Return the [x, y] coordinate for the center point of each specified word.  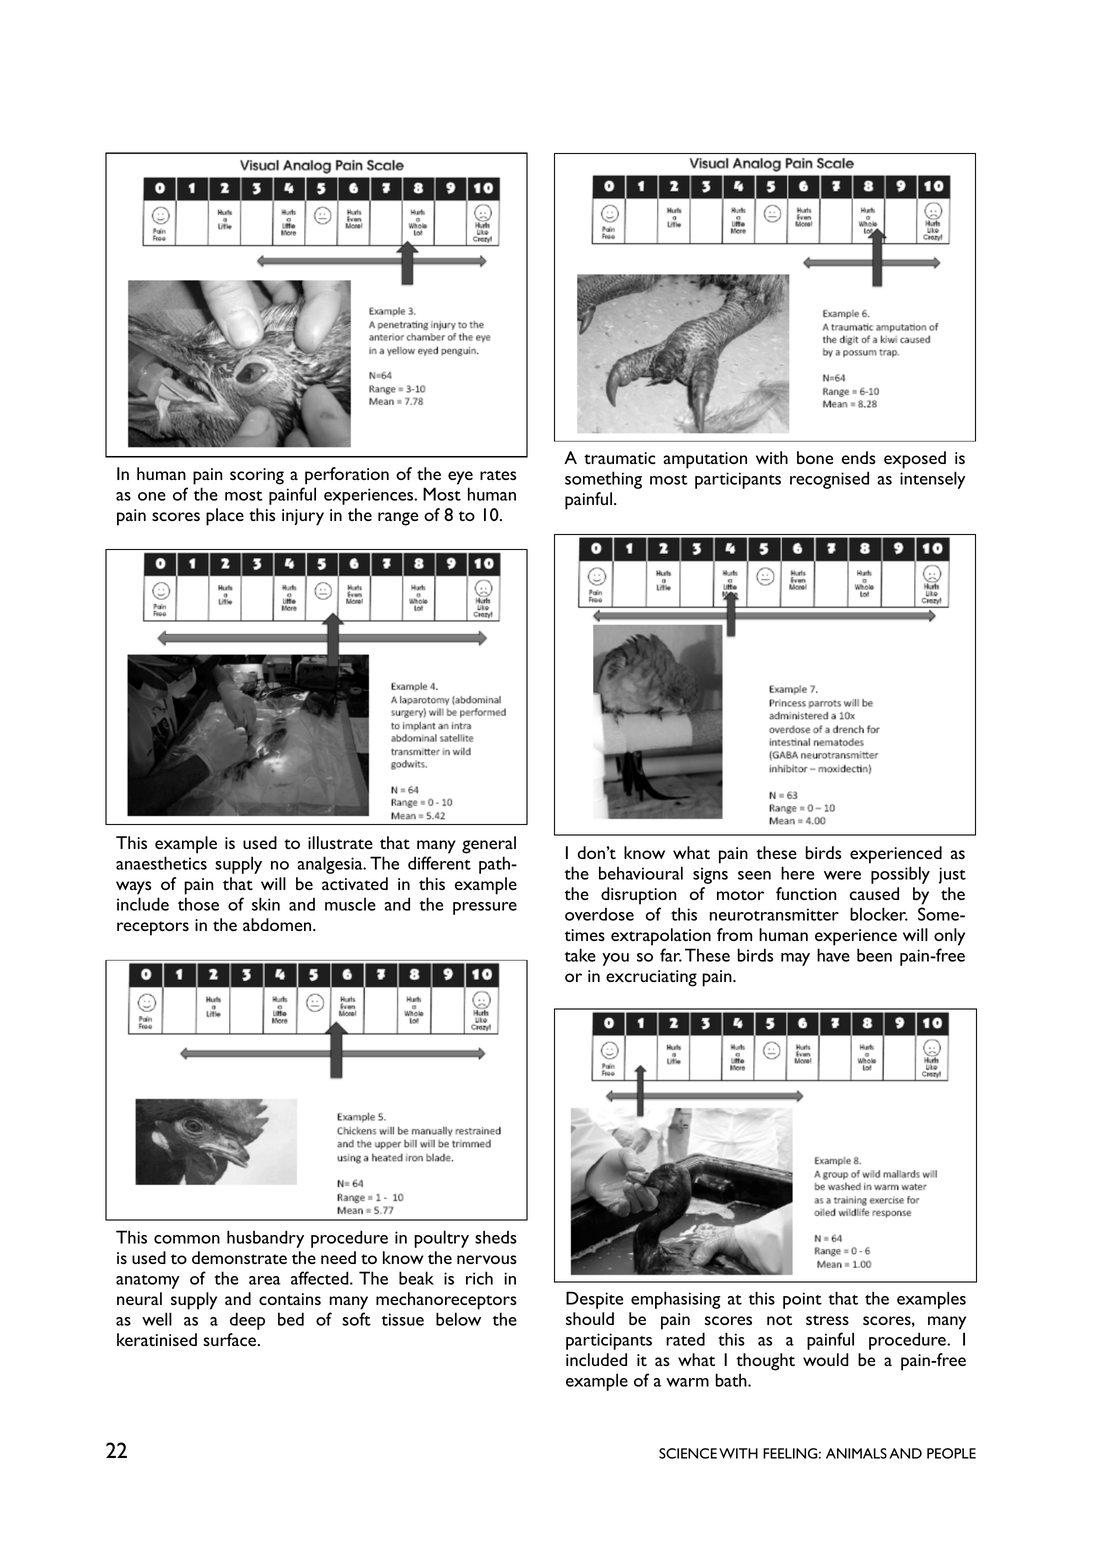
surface [229, 1339]
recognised [829, 480]
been [874, 955]
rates [498, 475]
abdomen [278, 924]
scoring [257, 476]
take [580, 955]
